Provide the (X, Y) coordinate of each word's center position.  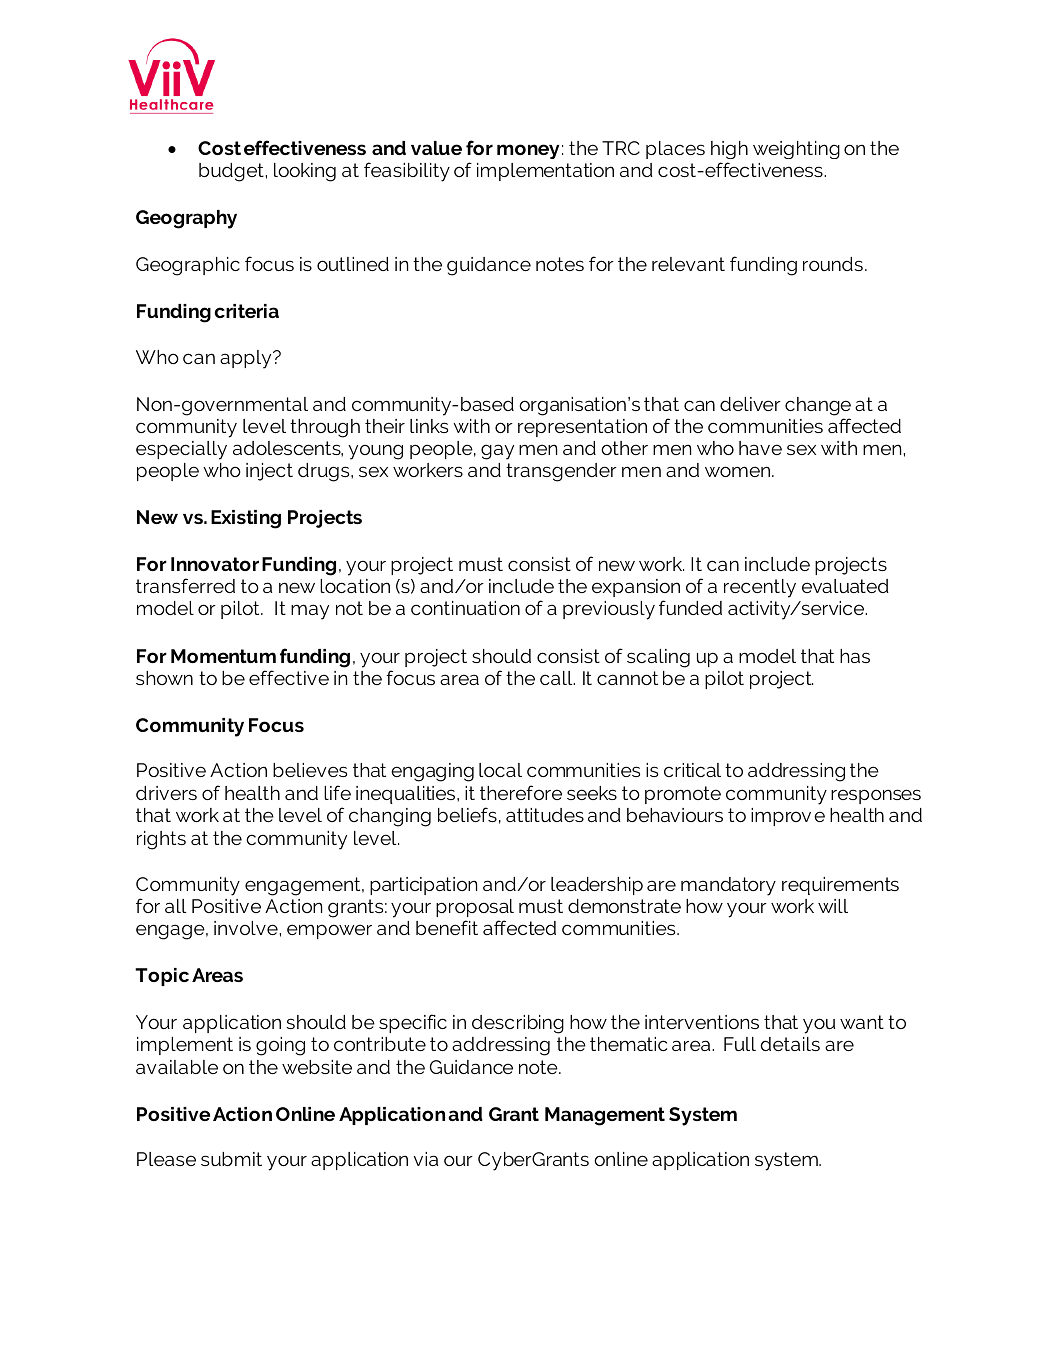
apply (247, 359)
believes (310, 770)
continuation (465, 608)
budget (231, 172)
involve (246, 928)
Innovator (215, 564)
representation (582, 428)
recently (760, 588)
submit (231, 1159)
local (500, 770)
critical (692, 770)
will (833, 906)
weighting (796, 150)
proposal (475, 908)
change (818, 406)
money (528, 151)
